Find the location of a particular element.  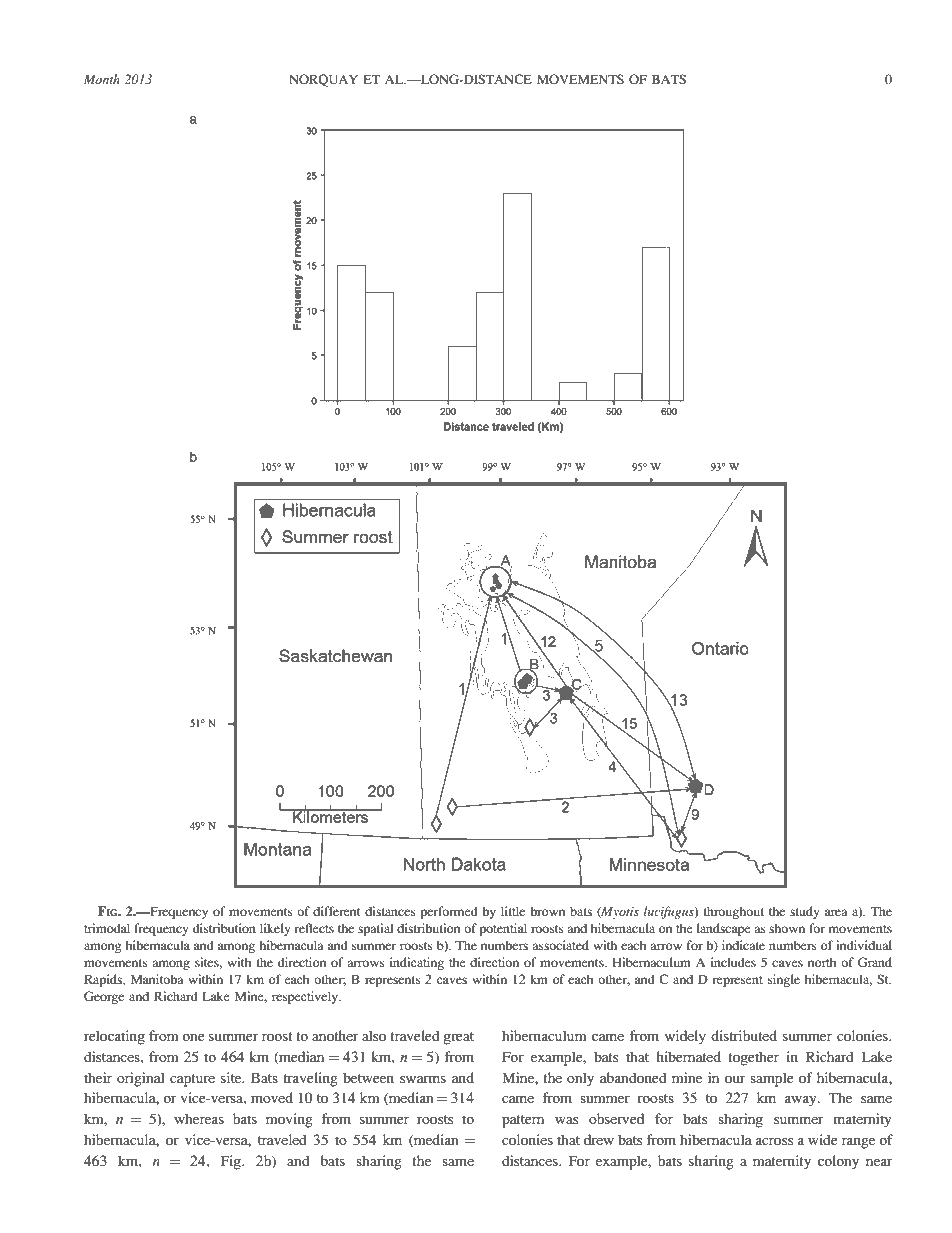

different is located at coordinates (336, 911).
